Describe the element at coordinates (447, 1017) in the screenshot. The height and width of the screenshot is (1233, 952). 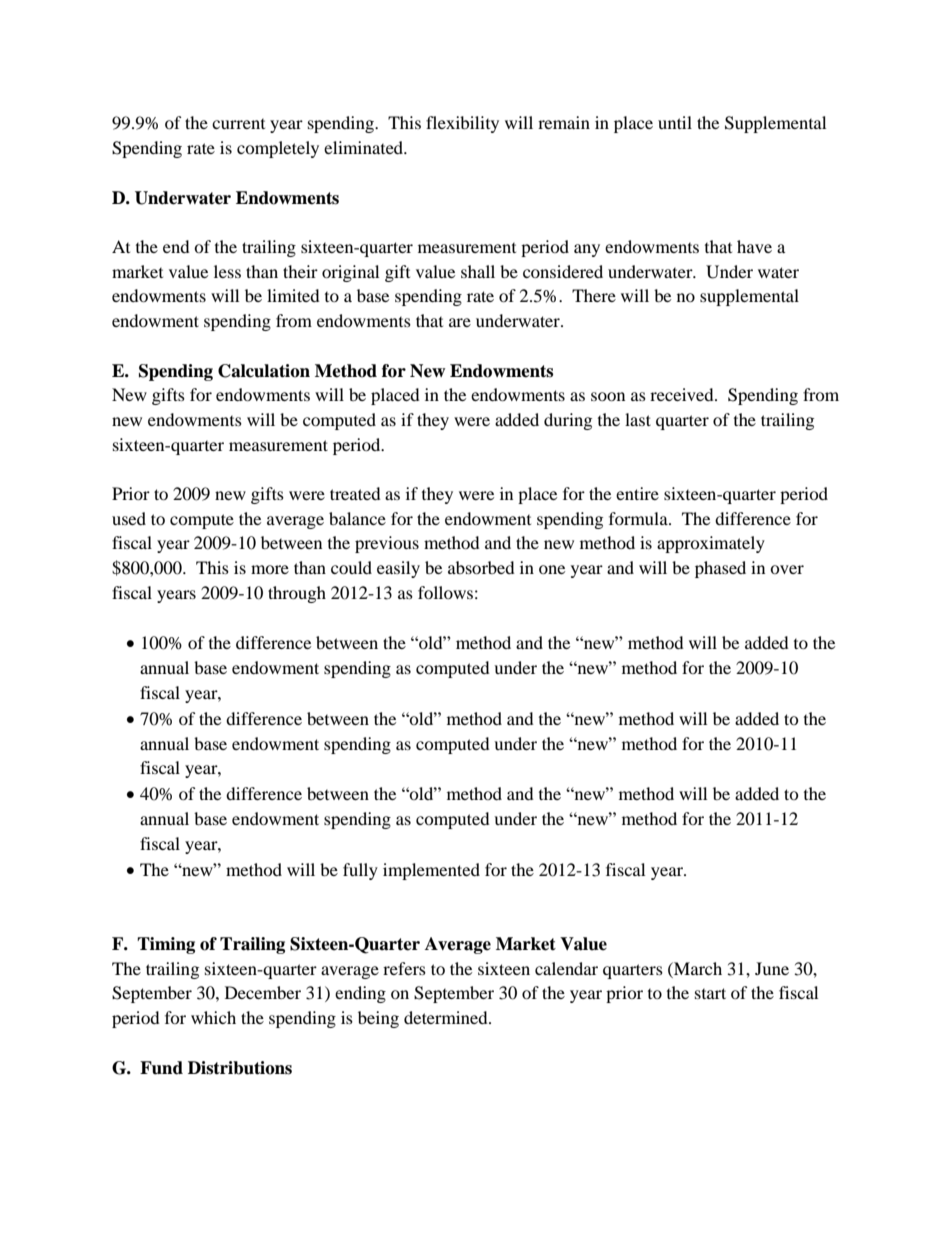
I see `determined` at that location.
